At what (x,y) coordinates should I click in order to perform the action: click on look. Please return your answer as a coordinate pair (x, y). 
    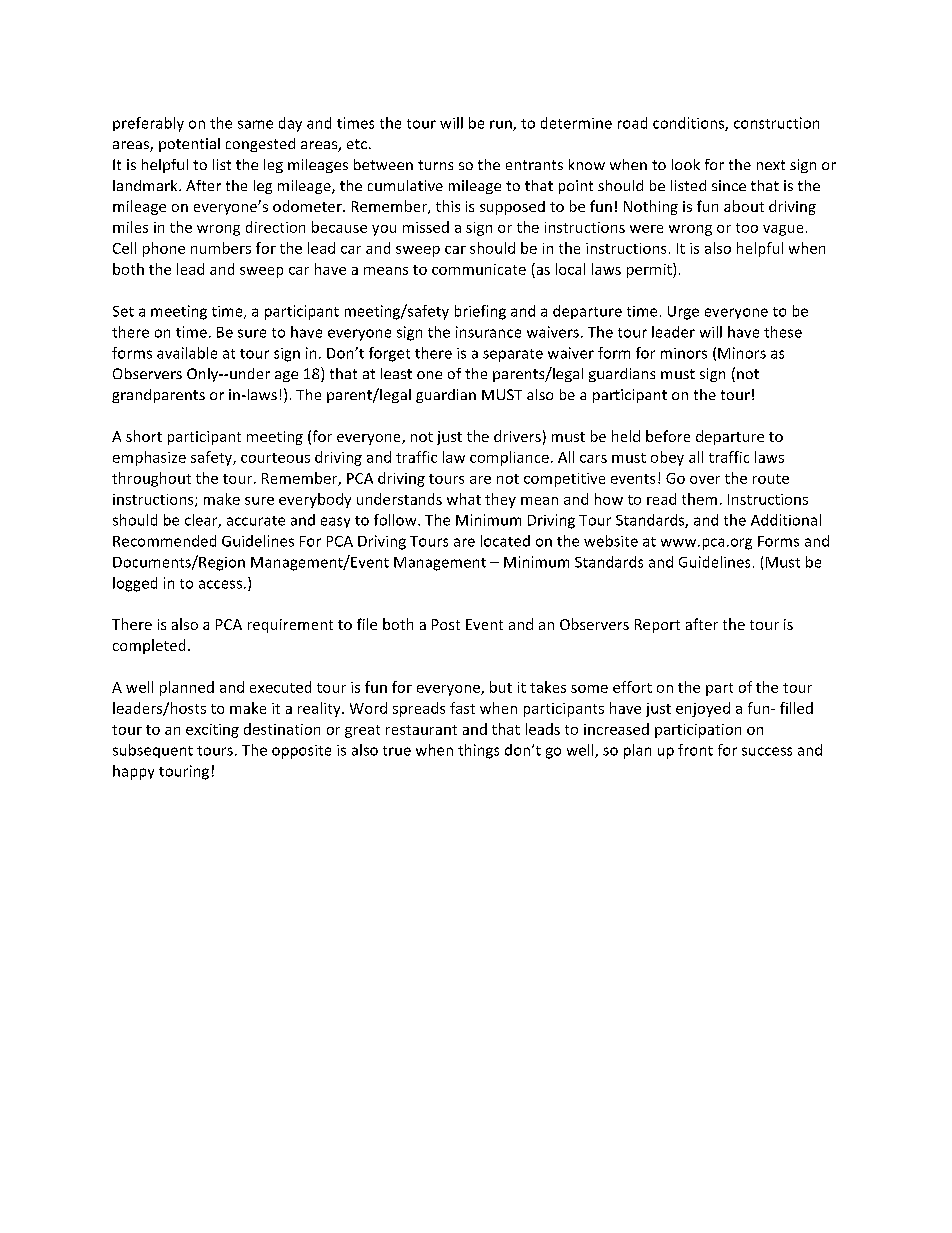
    Looking at the image, I should click on (686, 164).
